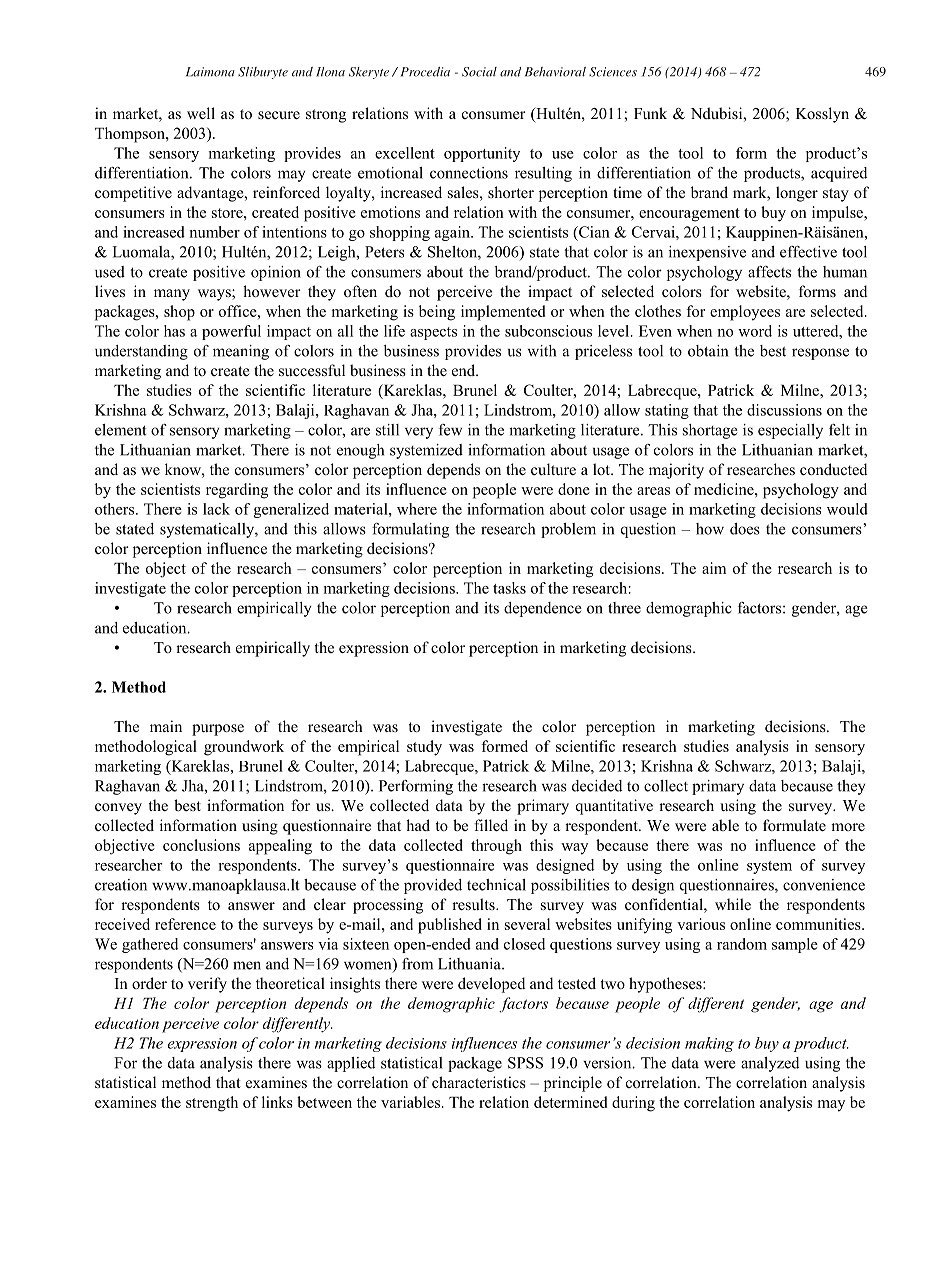 This page has width=944, height=1288. What do you see at coordinates (479, 1082) in the page?
I see `characteristics` at bounding box center [479, 1082].
